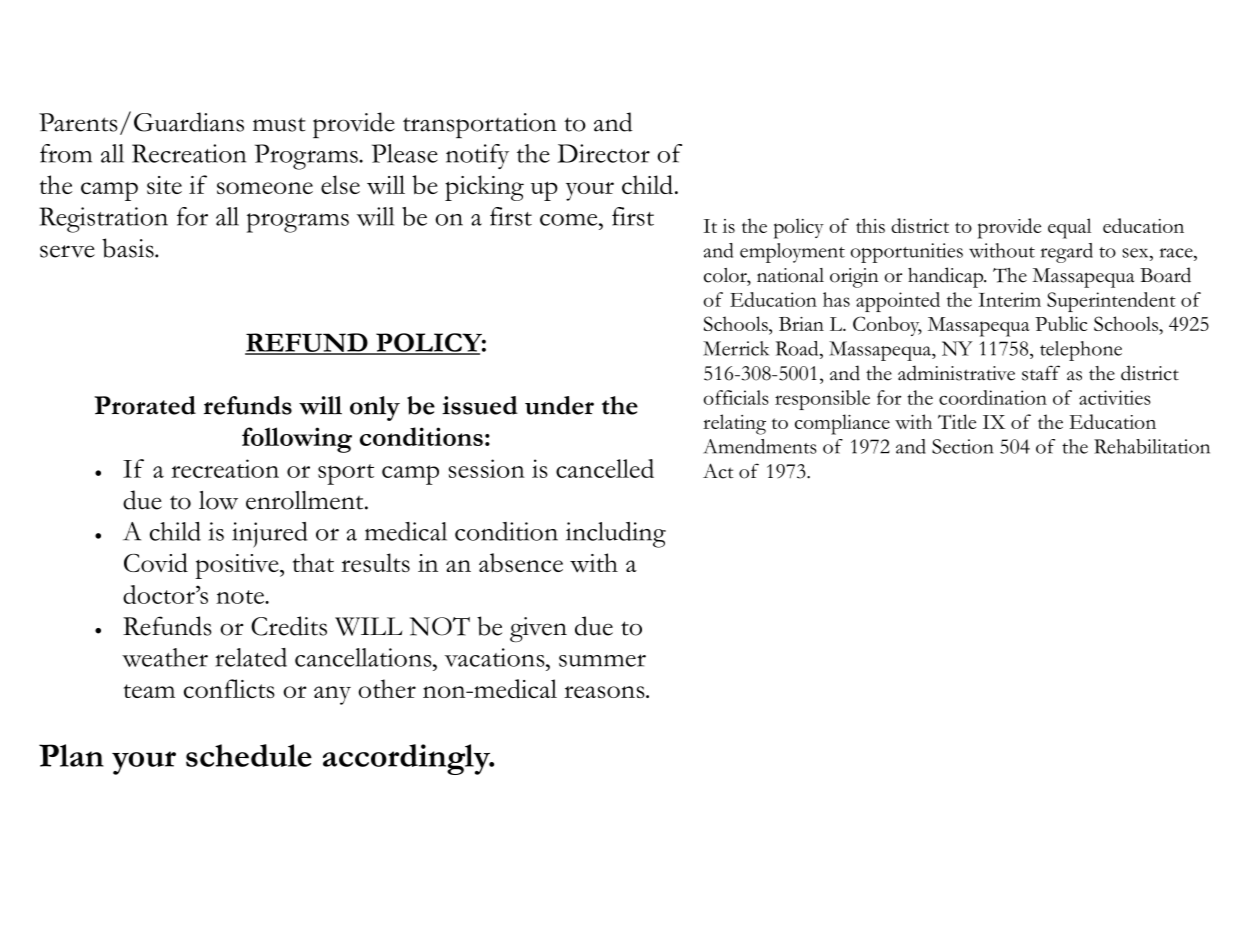  I want to click on Director, so click(604, 153).
